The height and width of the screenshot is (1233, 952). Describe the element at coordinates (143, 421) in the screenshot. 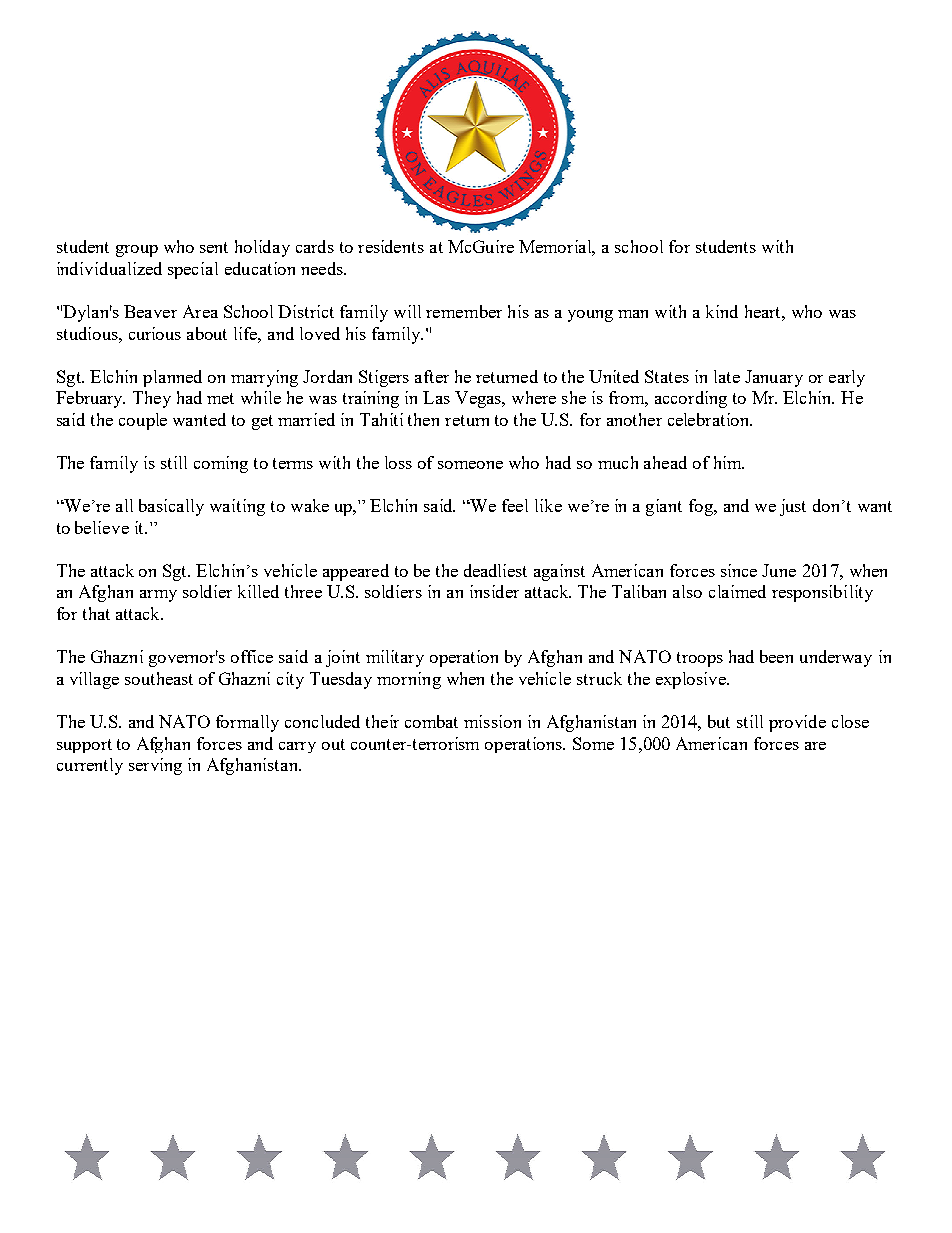

I see `couple` at that location.
